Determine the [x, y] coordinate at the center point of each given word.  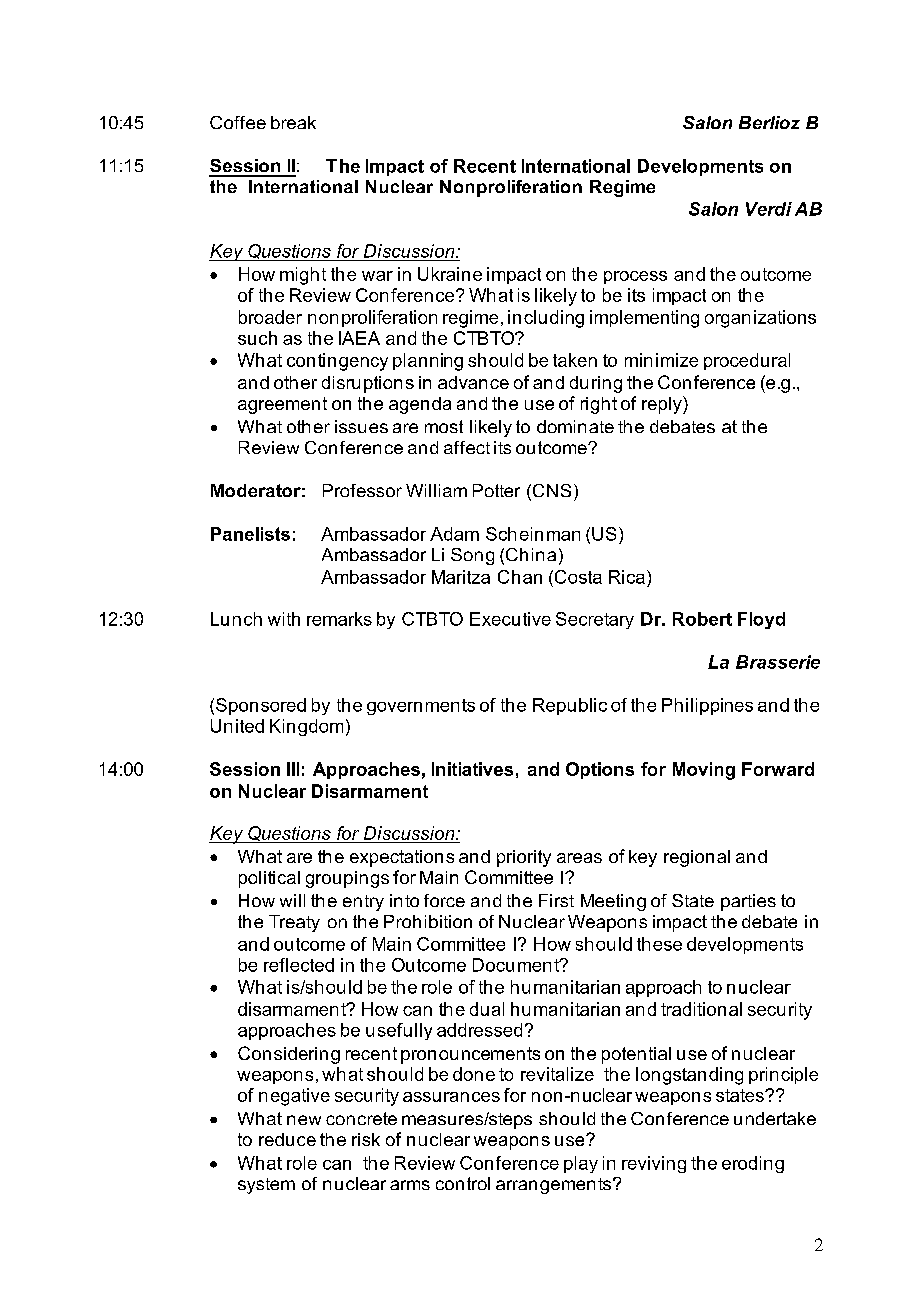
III [293, 769]
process [635, 277]
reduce [287, 1139]
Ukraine [450, 274]
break [293, 122]
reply [663, 405]
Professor [362, 490]
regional [697, 858]
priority [524, 858]
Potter [496, 490]
